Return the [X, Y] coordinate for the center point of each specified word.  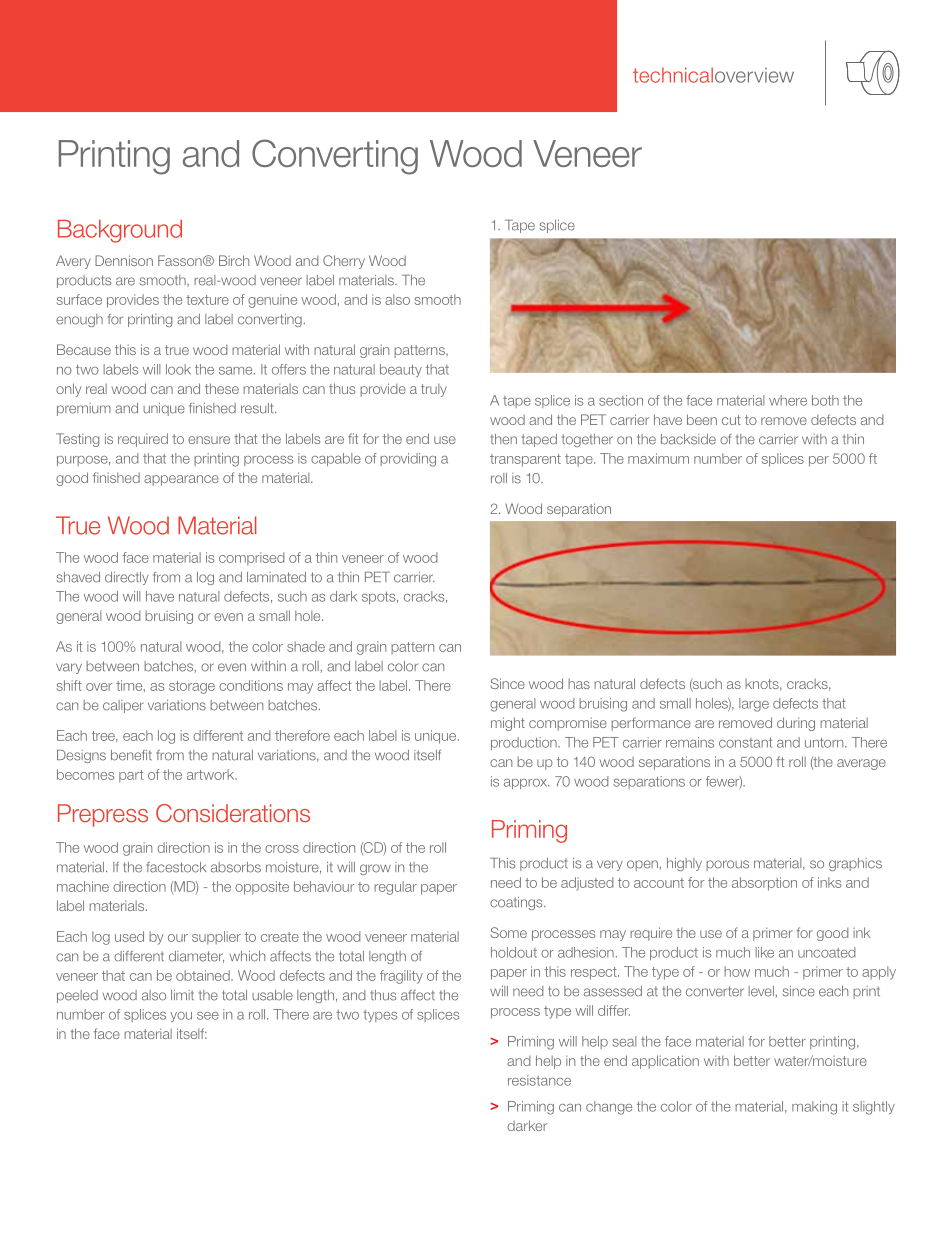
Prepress [103, 815]
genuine [272, 301]
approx [527, 784]
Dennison [124, 260]
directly [127, 578]
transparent [525, 460]
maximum [658, 458]
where [788, 400]
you [181, 1017]
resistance [539, 1080]
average [861, 764]
